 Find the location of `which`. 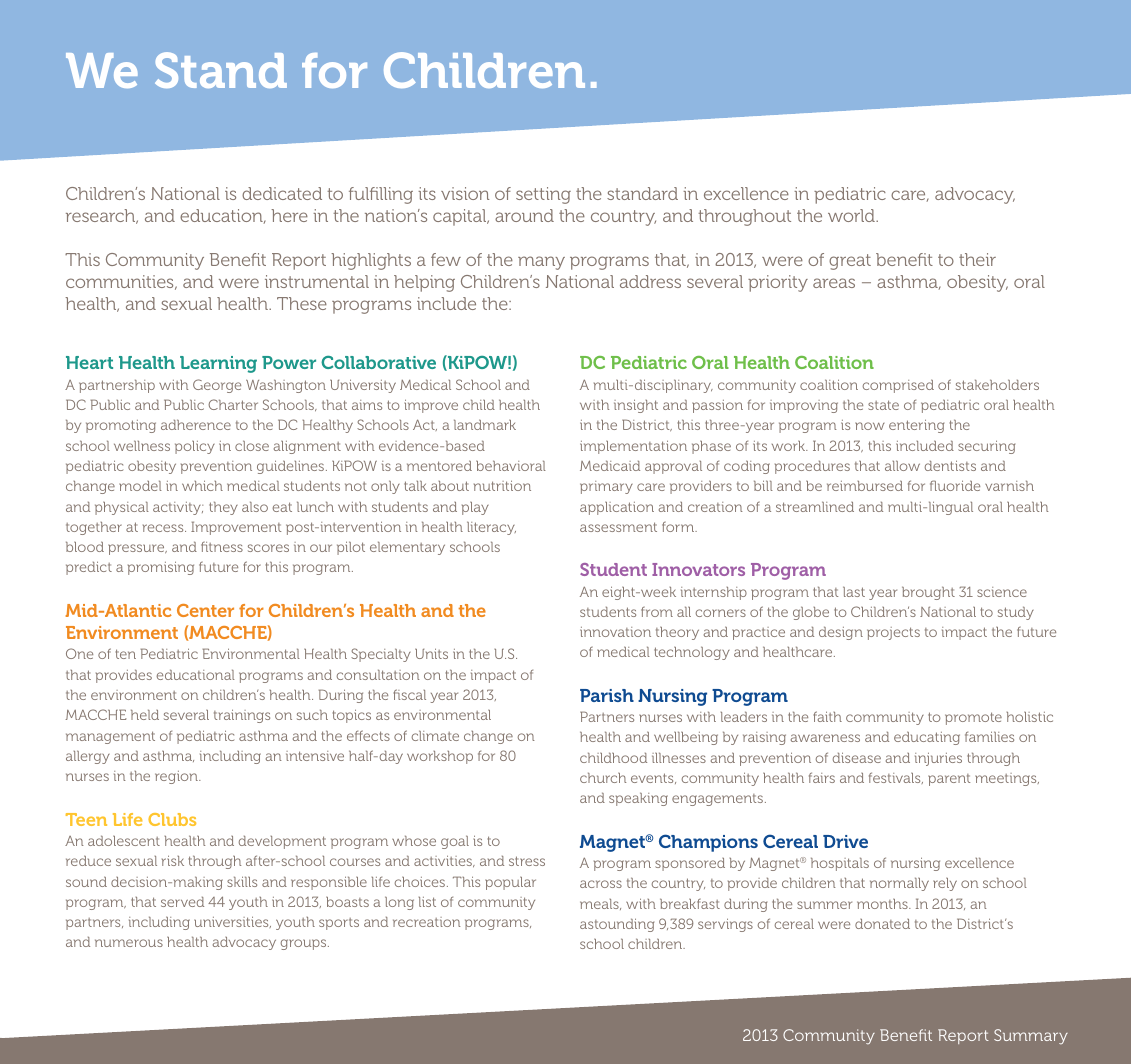

which is located at coordinates (202, 485).
